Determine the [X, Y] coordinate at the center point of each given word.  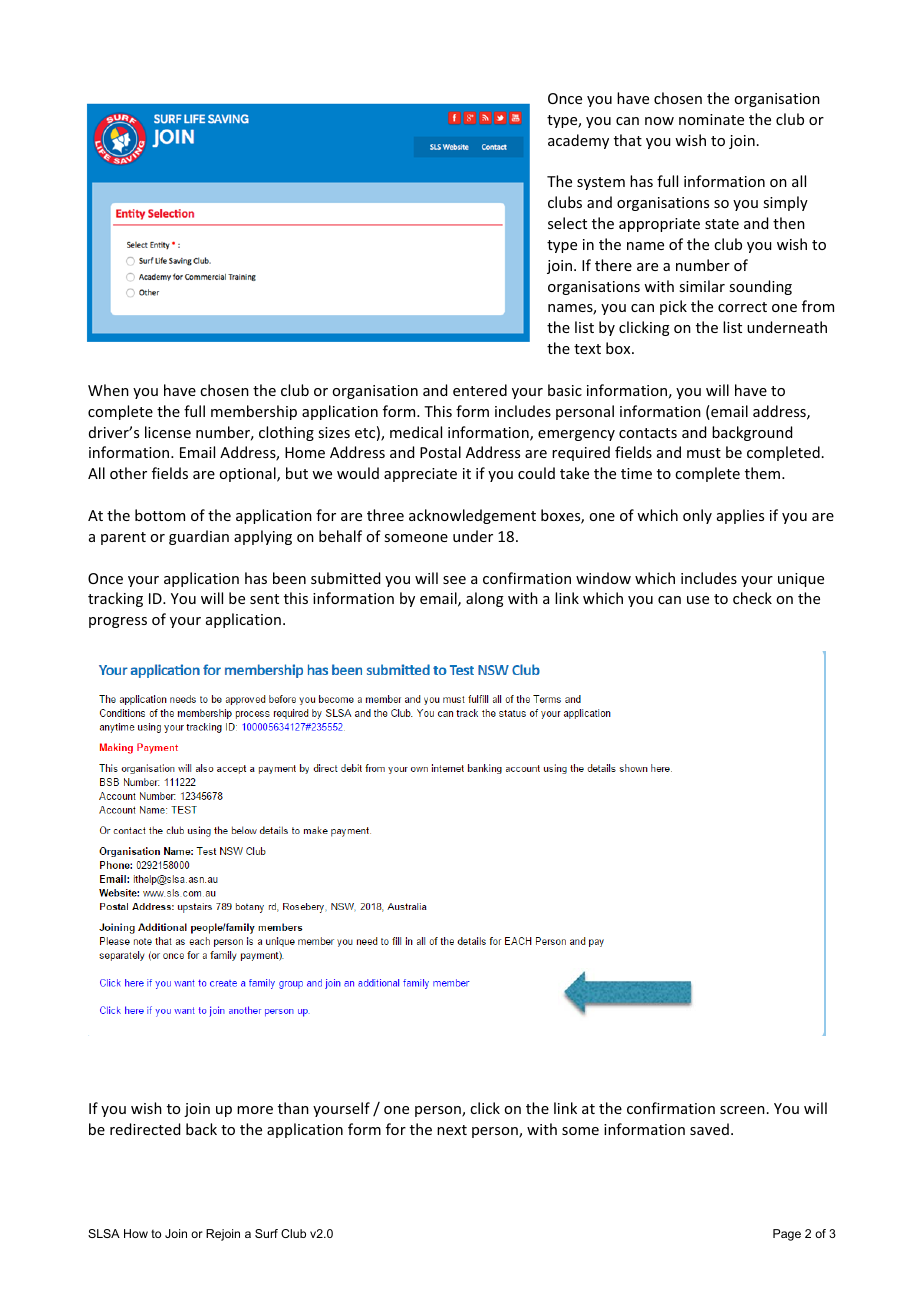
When [108, 390]
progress [118, 622]
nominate [711, 119]
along [485, 599]
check [752, 598]
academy [578, 141]
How [136, 1233]
